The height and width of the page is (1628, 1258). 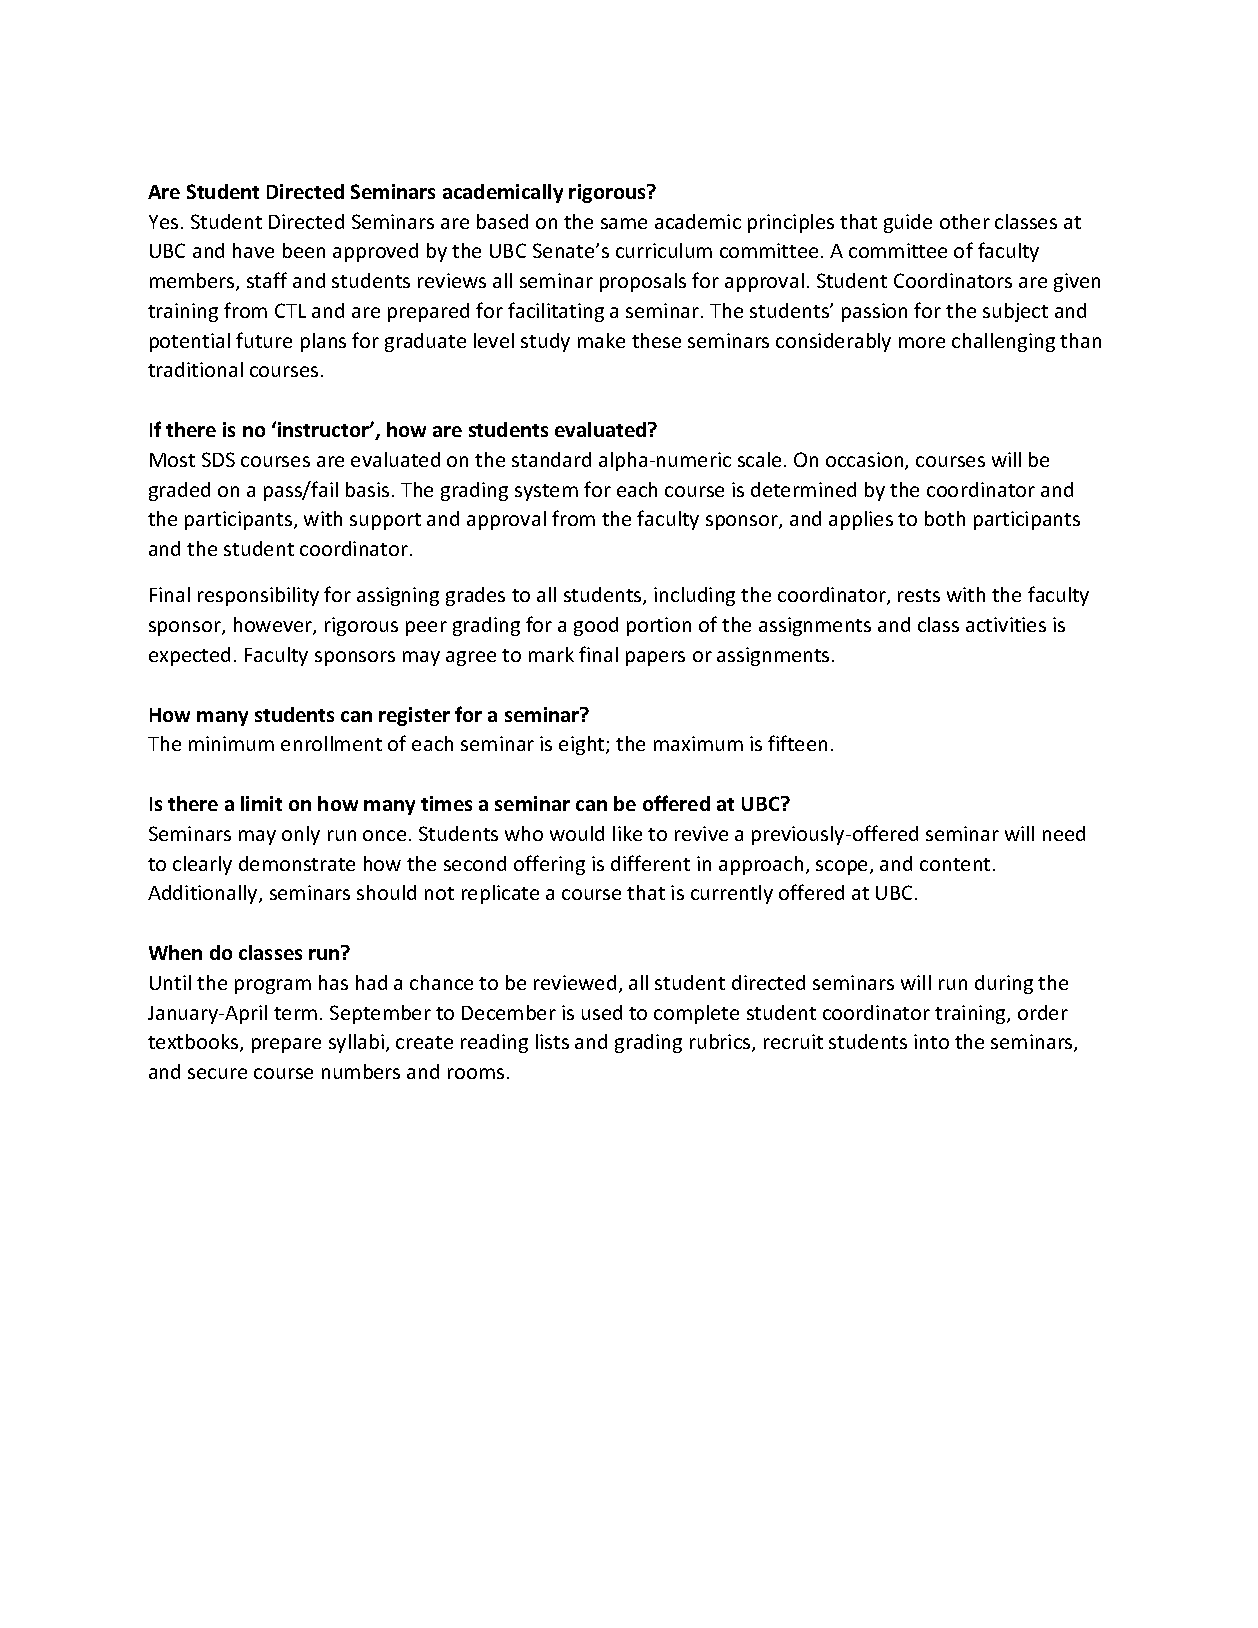 What do you see at coordinates (664, 250) in the page?
I see `curriculum` at bounding box center [664, 250].
